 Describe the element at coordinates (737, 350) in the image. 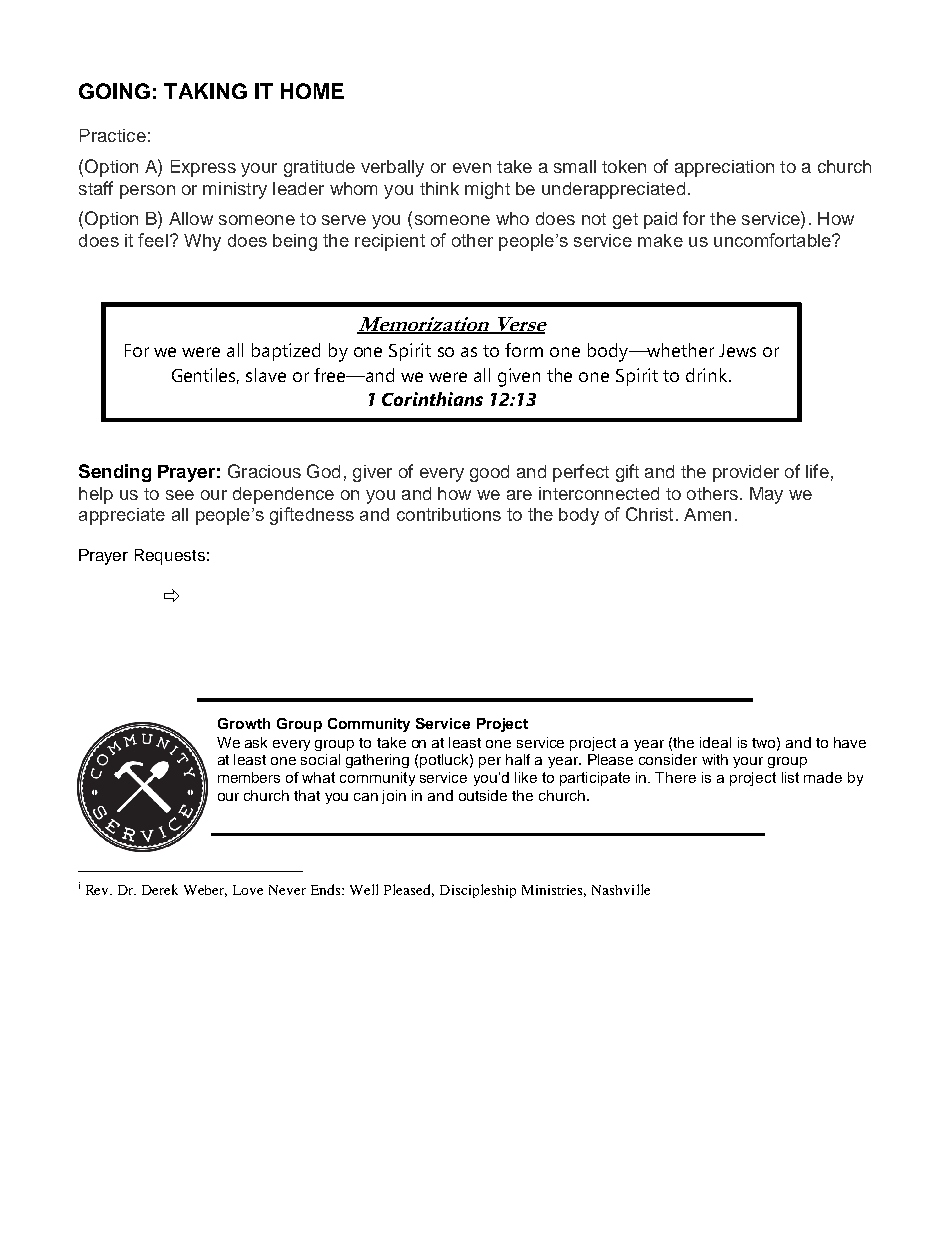

I see `Jews` at that location.
